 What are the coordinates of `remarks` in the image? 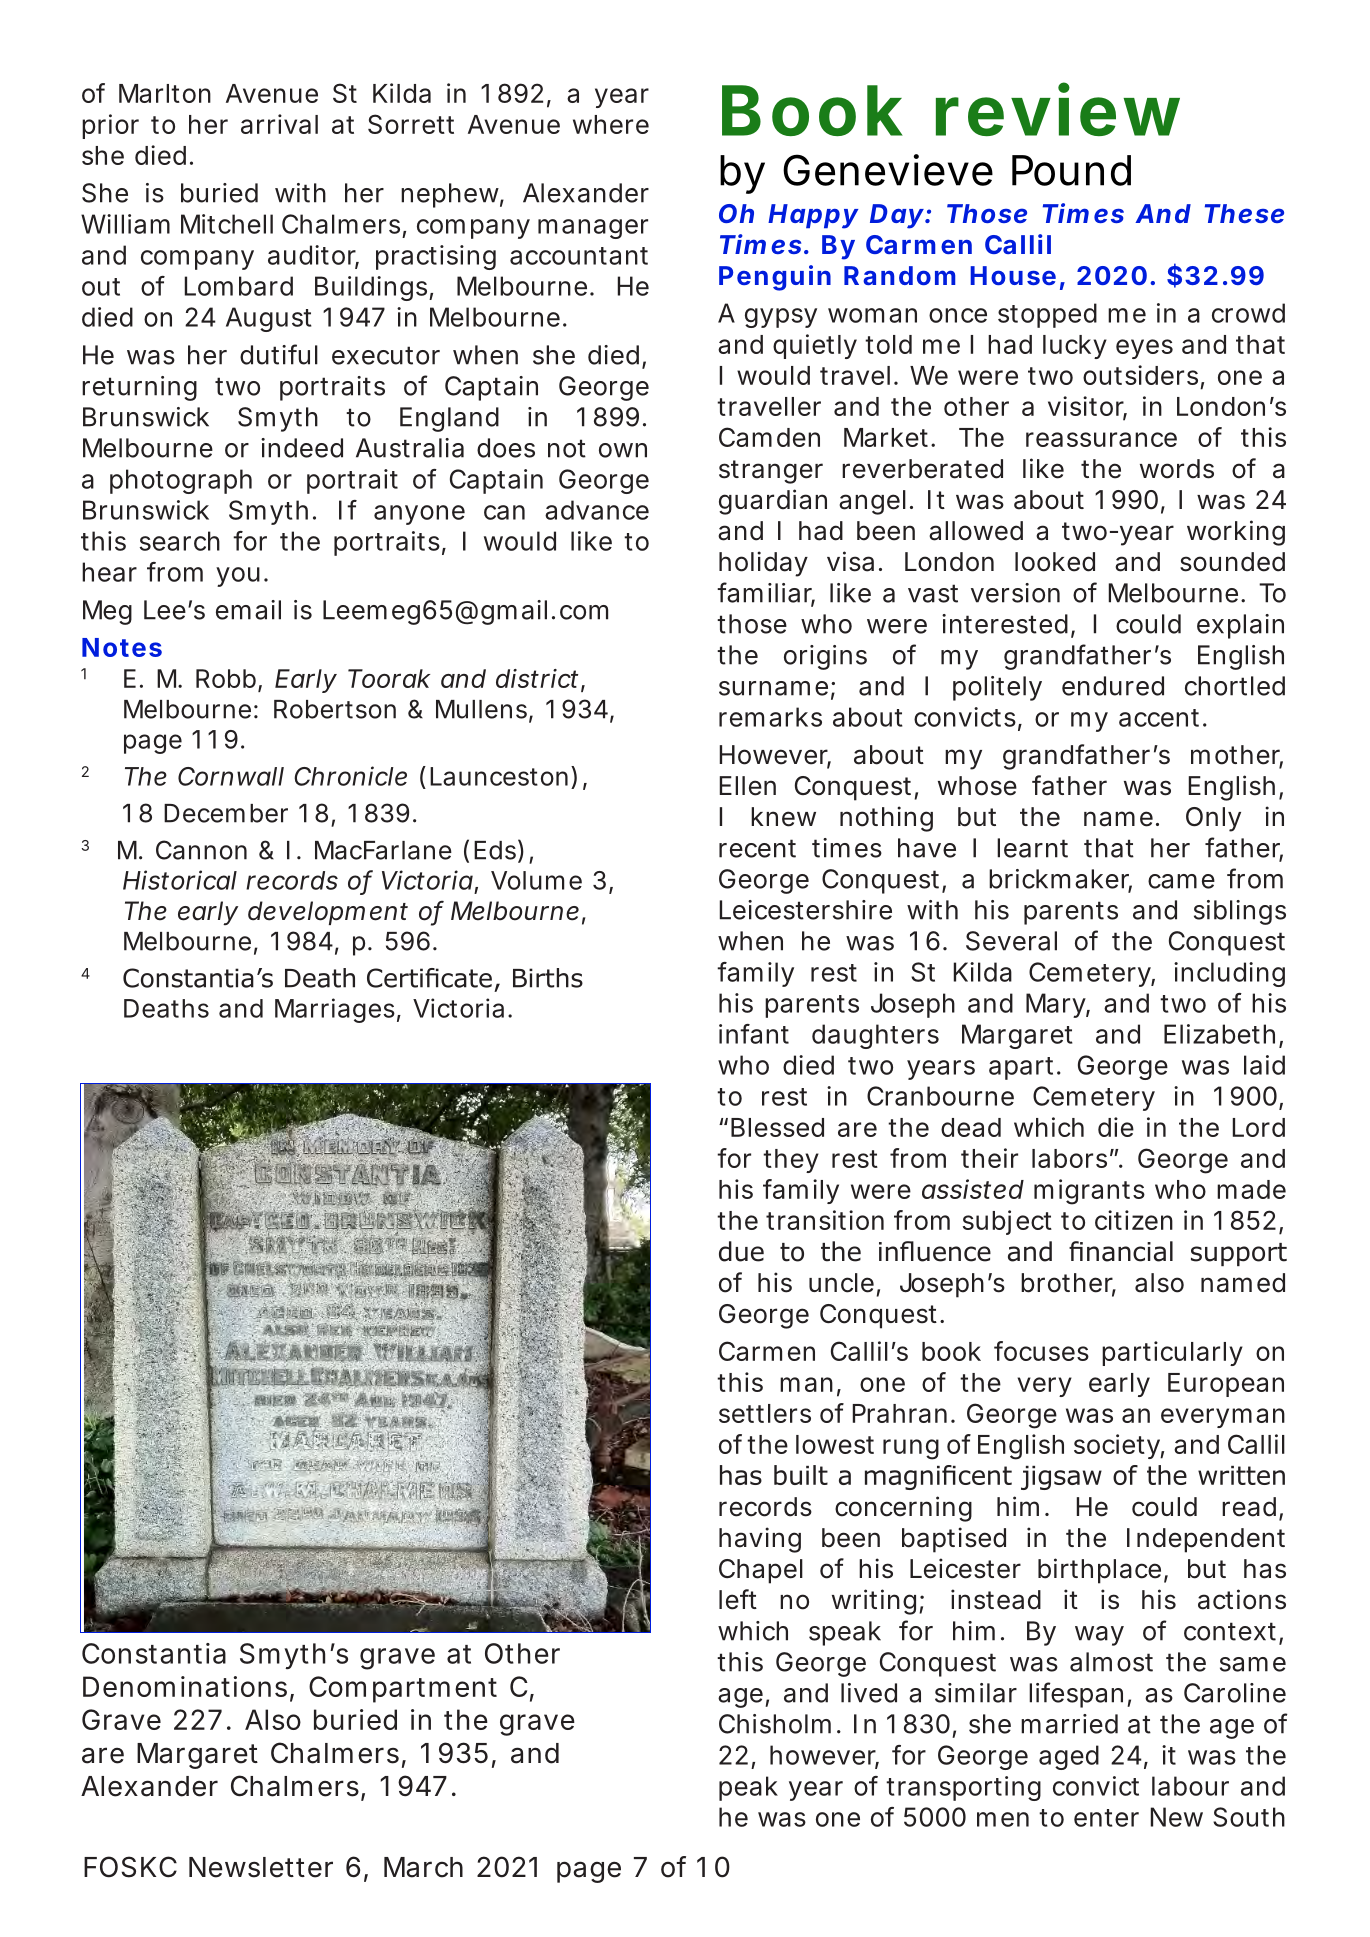 It's located at (770, 717).
